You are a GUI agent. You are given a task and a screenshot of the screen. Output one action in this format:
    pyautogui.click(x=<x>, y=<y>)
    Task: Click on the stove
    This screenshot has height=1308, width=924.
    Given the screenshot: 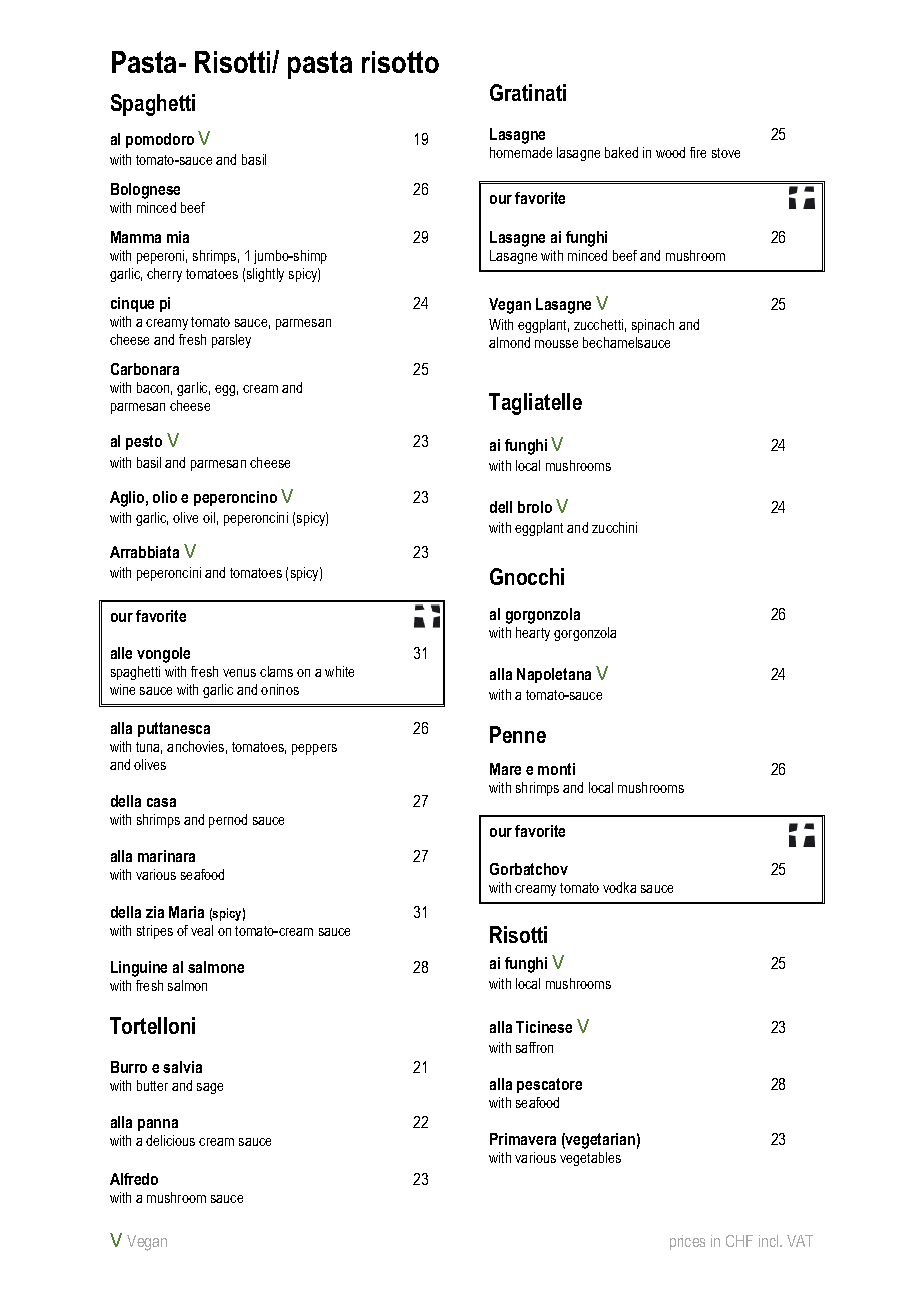 What is the action you would take?
    pyautogui.click(x=726, y=153)
